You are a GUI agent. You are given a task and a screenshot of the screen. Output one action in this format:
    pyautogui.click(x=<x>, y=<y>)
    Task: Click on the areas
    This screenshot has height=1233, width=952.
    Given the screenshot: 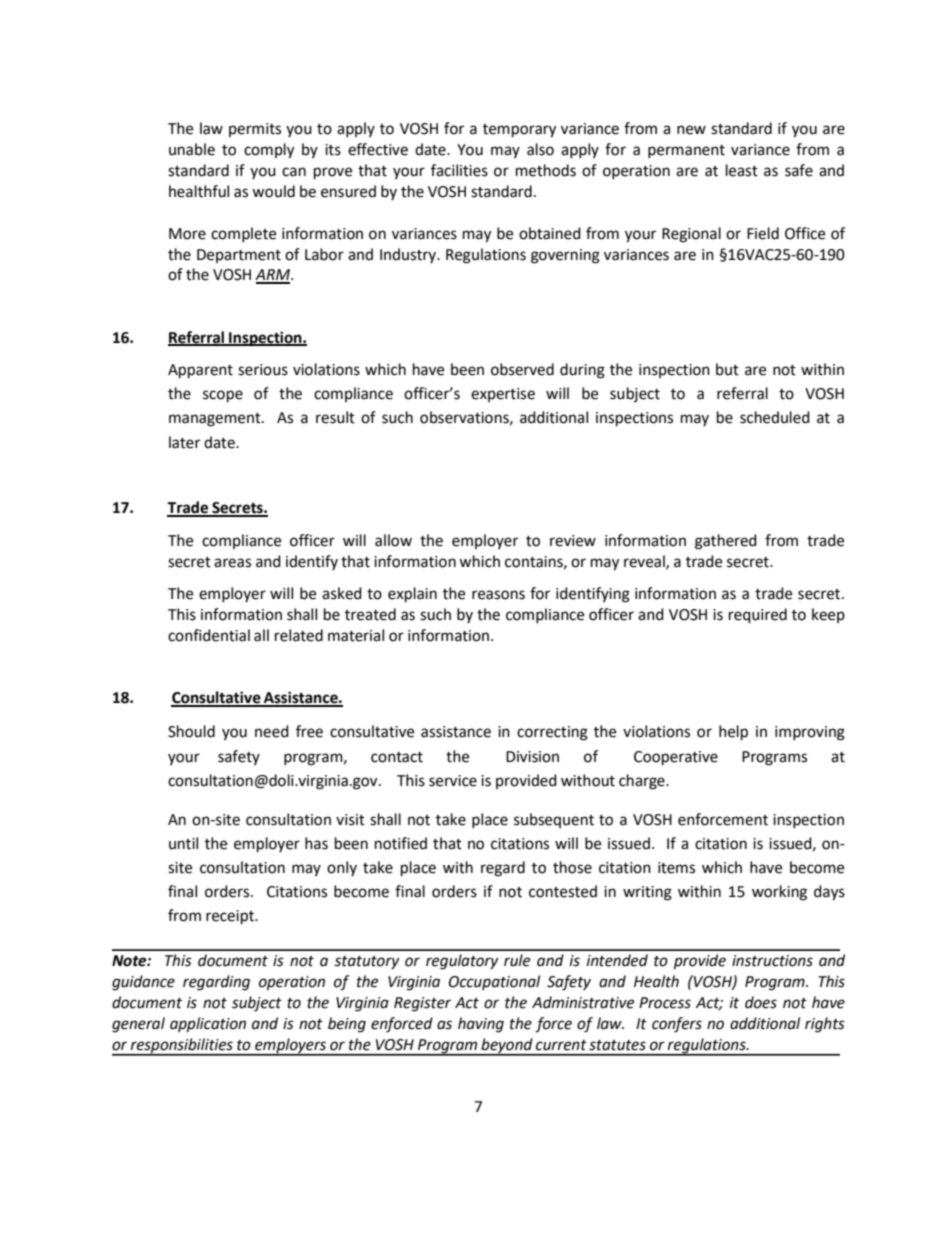 What is the action you would take?
    pyautogui.click(x=232, y=563)
